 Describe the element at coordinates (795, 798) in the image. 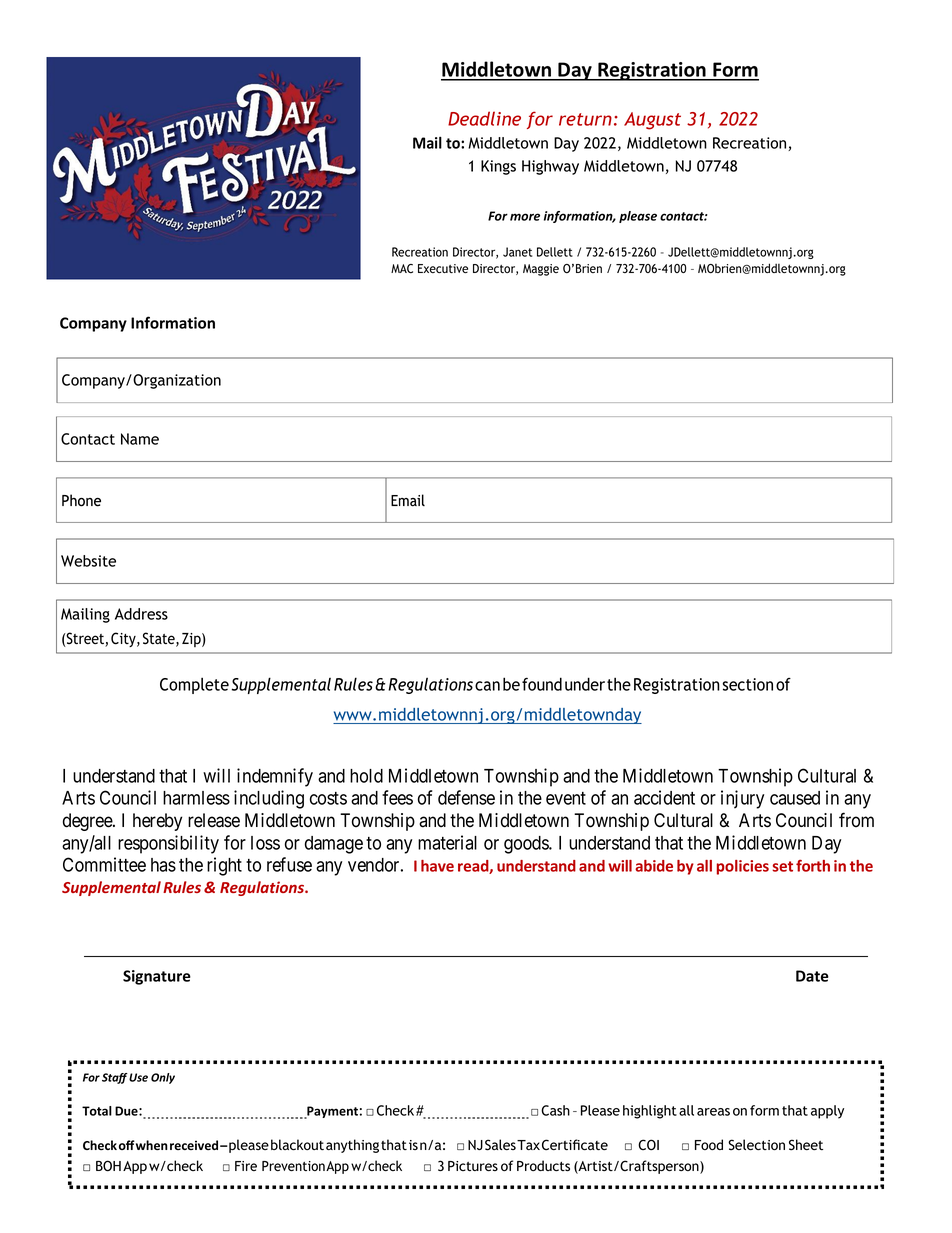

I see `caused` at that location.
